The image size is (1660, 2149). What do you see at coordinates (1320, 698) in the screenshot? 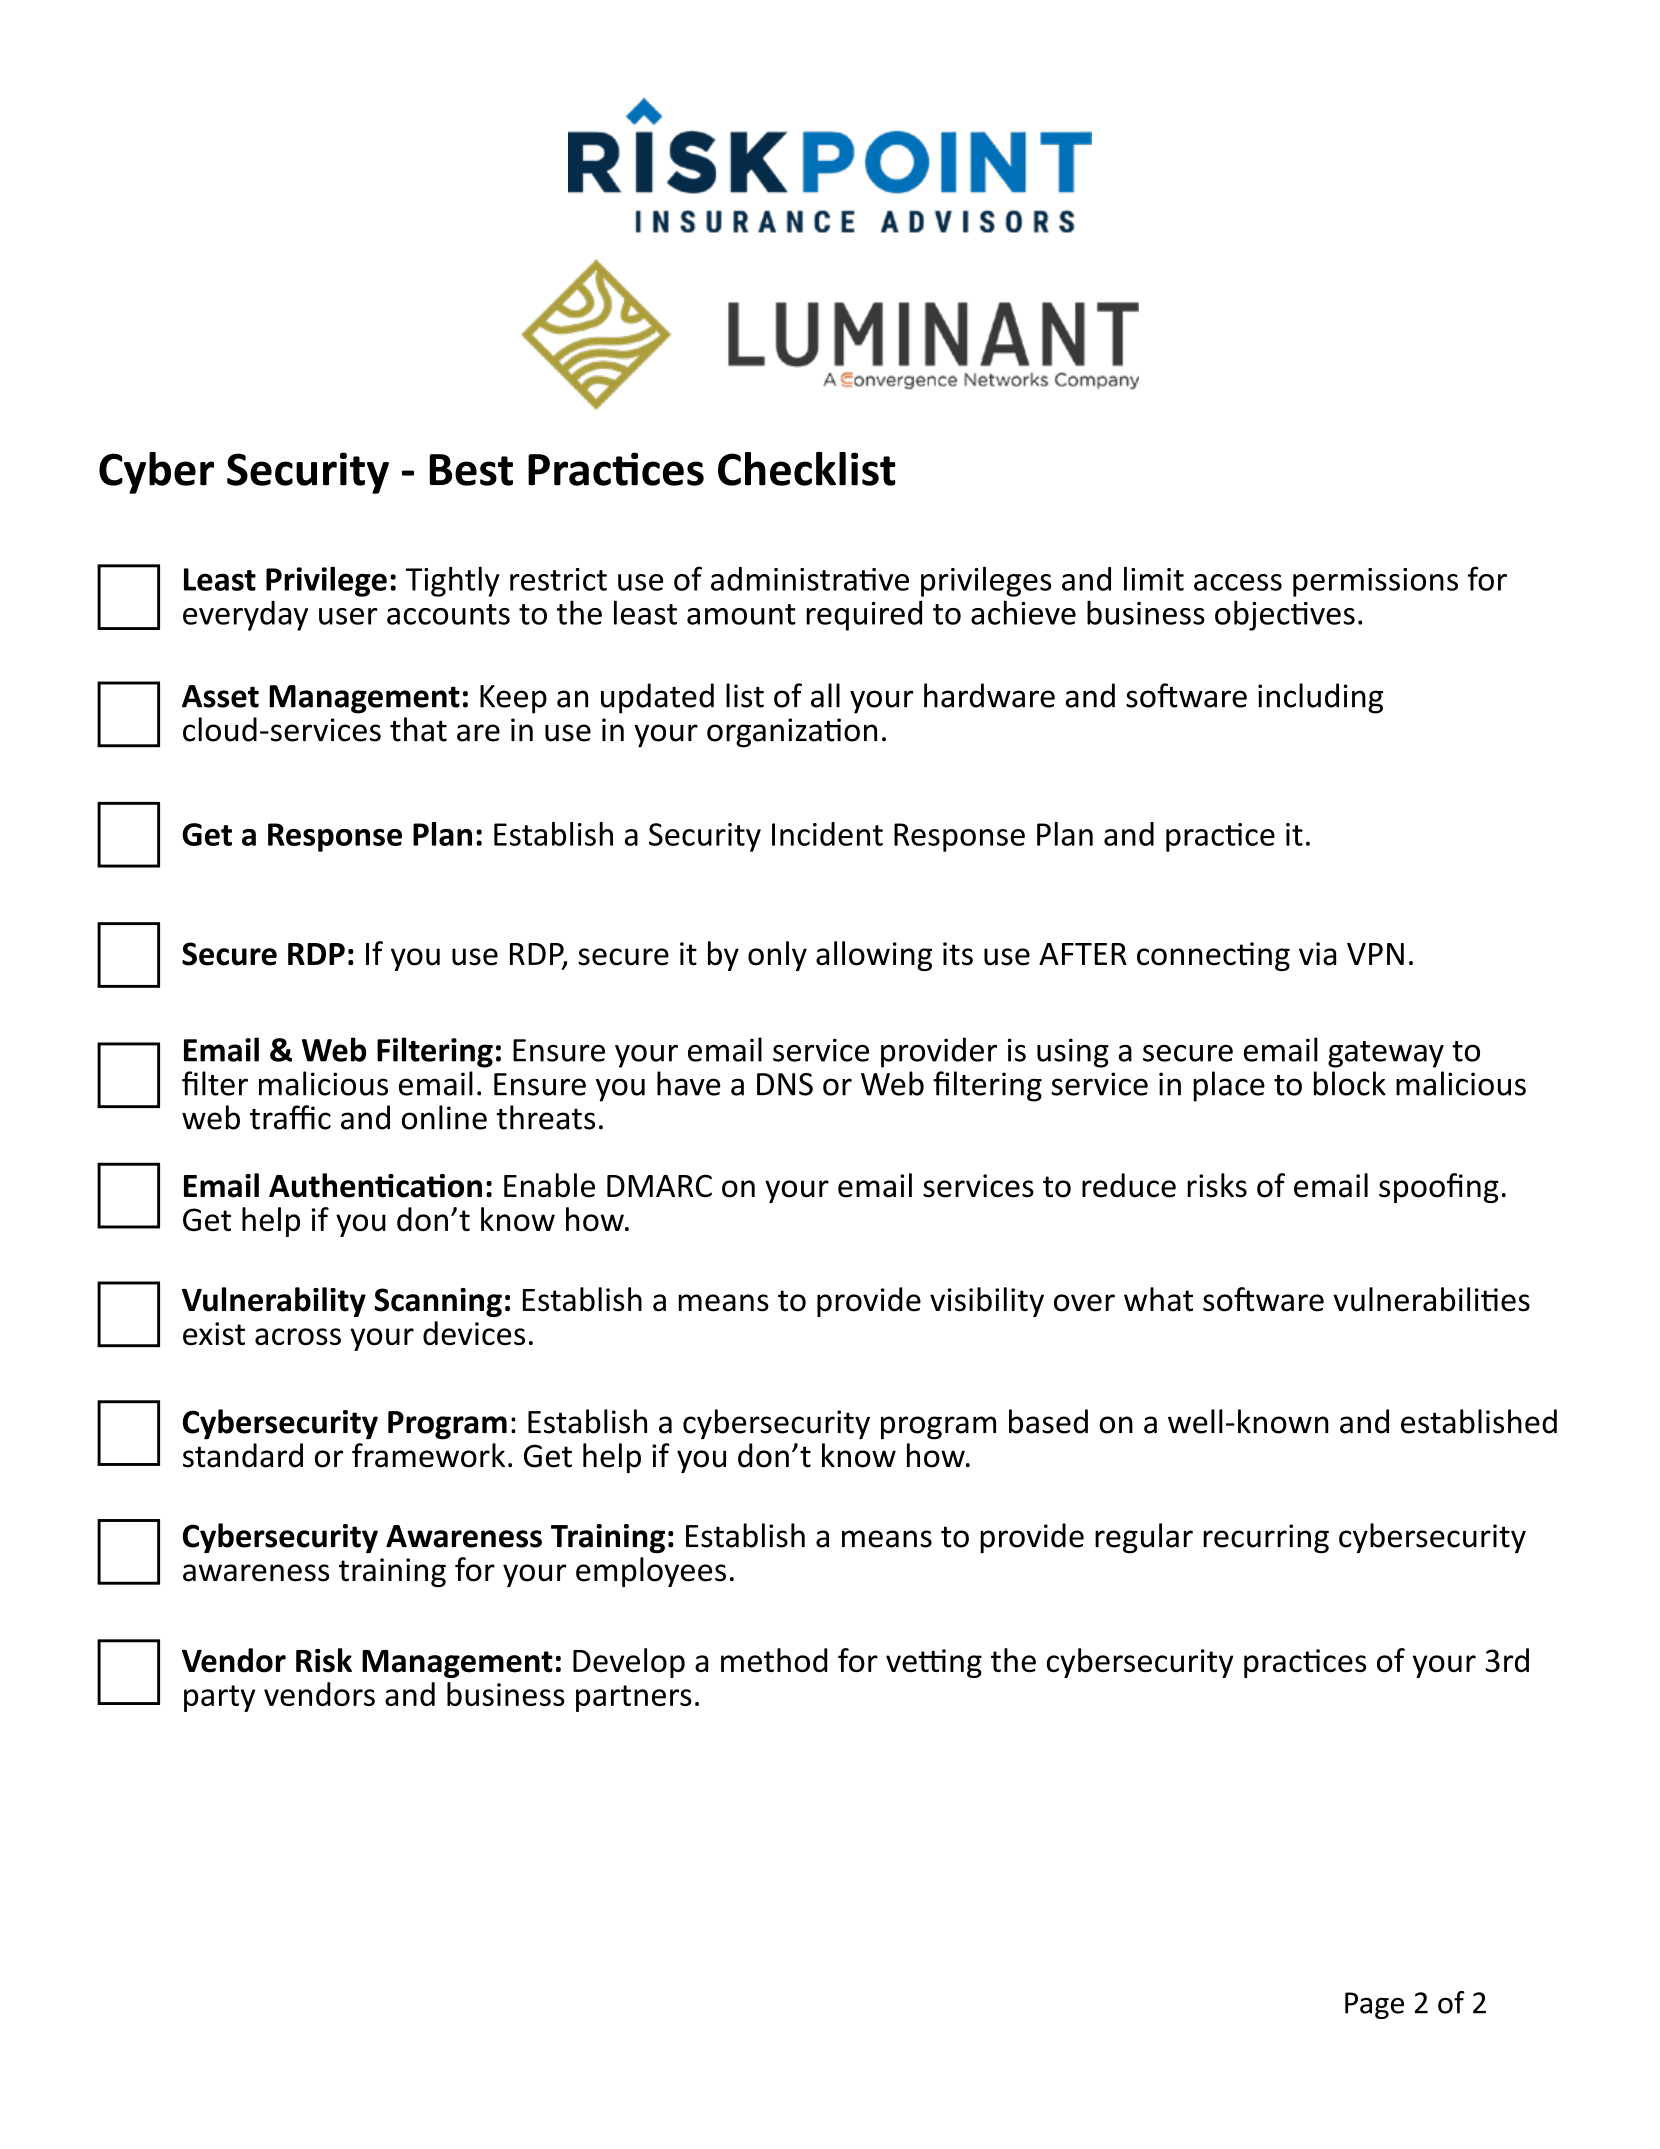
I see `including` at bounding box center [1320, 698].
